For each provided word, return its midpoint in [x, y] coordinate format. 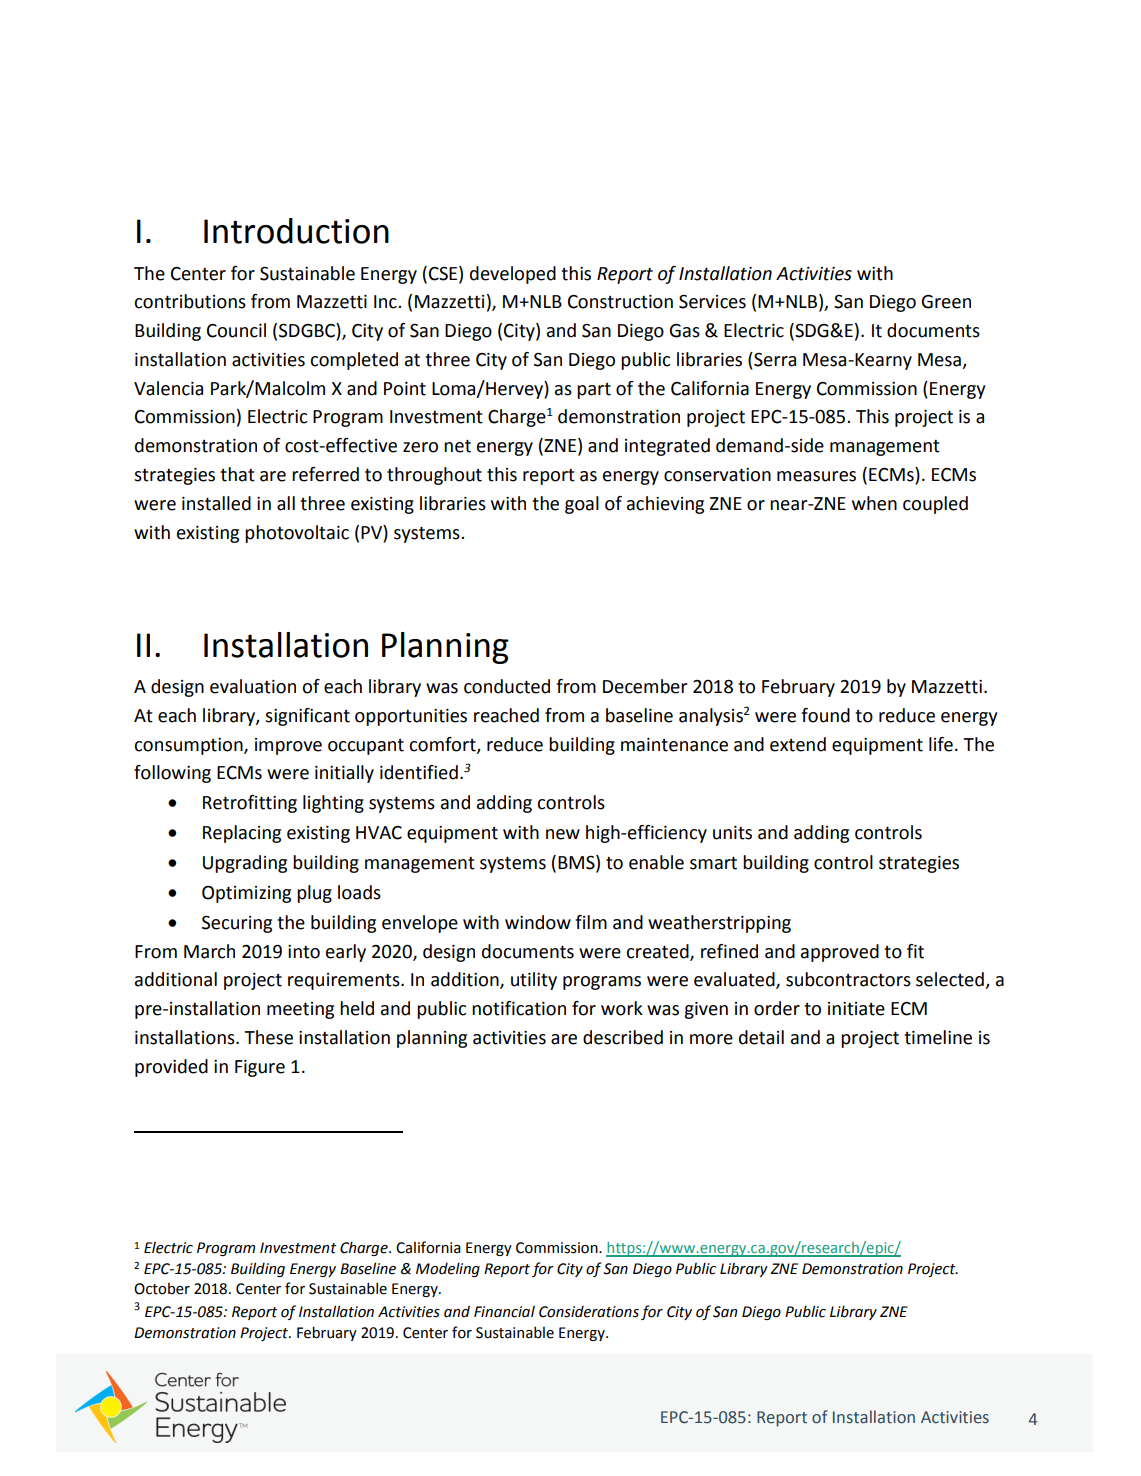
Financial [504, 1311]
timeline [938, 1037]
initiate [856, 1009]
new [563, 834]
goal [582, 505]
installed [216, 503]
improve [288, 746]
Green [946, 302]
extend [798, 744]
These [268, 1037]
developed [513, 275]
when [874, 503]
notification [519, 1008]
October [162, 1289]
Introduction [296, 231]
